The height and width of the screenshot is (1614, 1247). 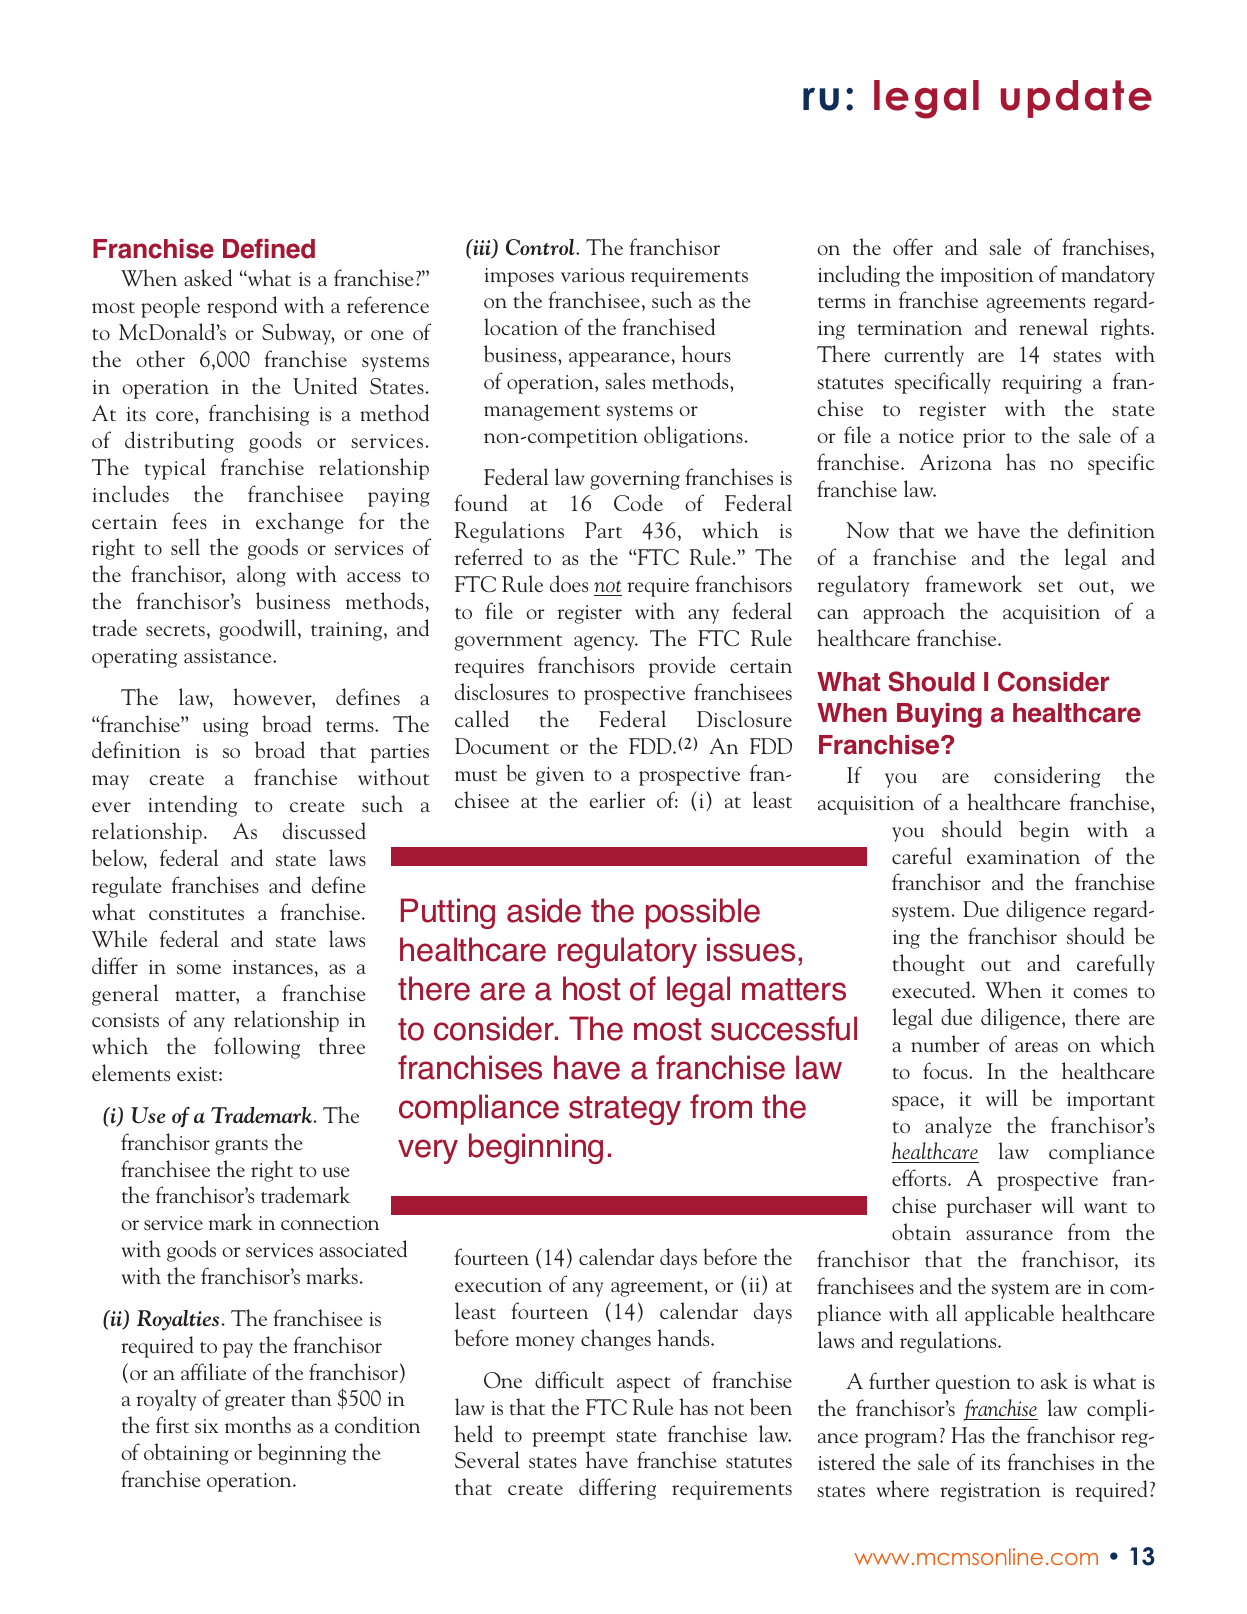 I want to click on governing, so click(x=635, y=480).
